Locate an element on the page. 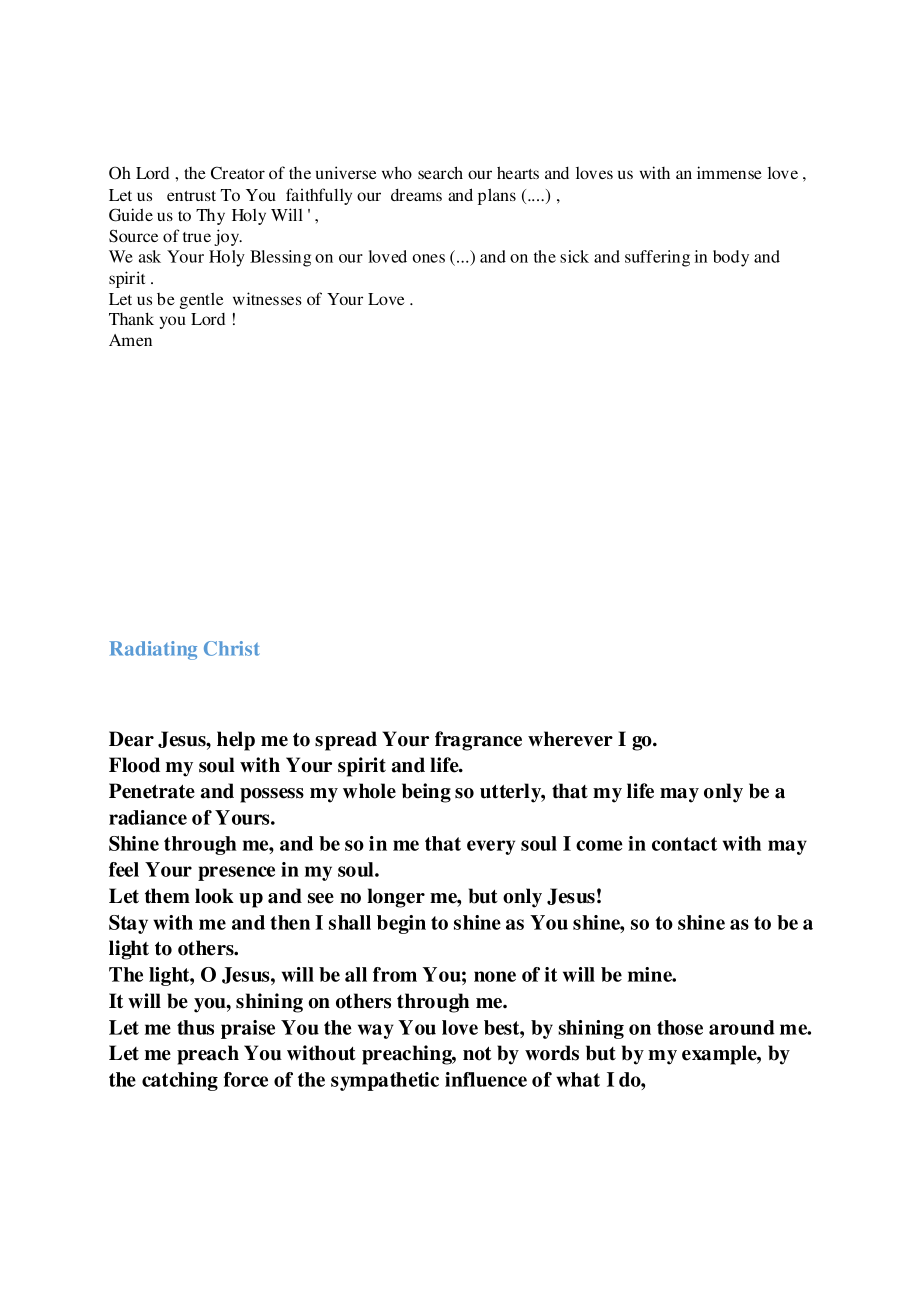 This page has width=924, height=1308. those is located at coordinates (680, 1027).
